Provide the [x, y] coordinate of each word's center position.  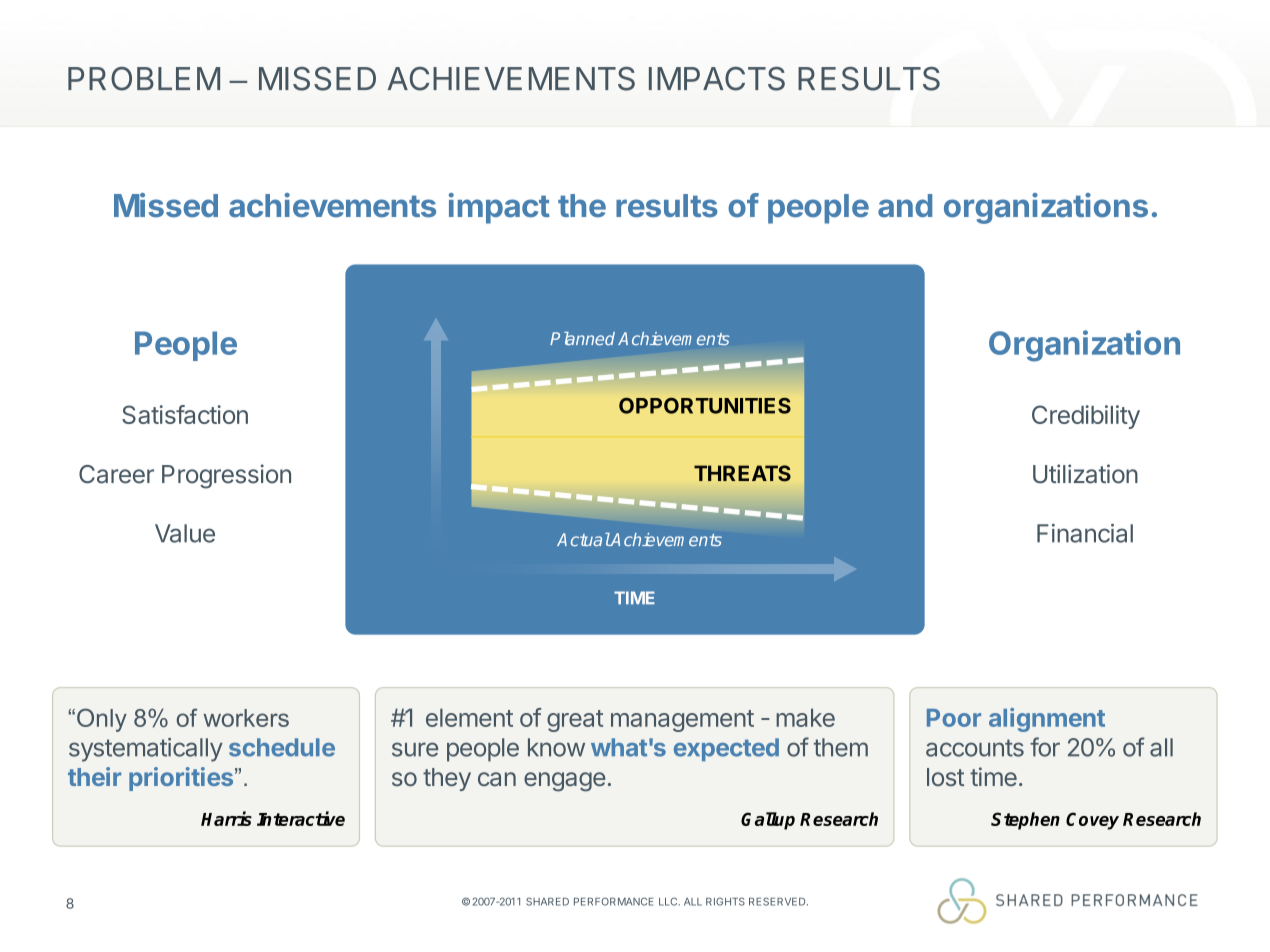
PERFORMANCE [613, 901]
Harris [226, 818]
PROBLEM [144, 79]
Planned [582, 338]
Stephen [1025, 821]
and [905, 206]
